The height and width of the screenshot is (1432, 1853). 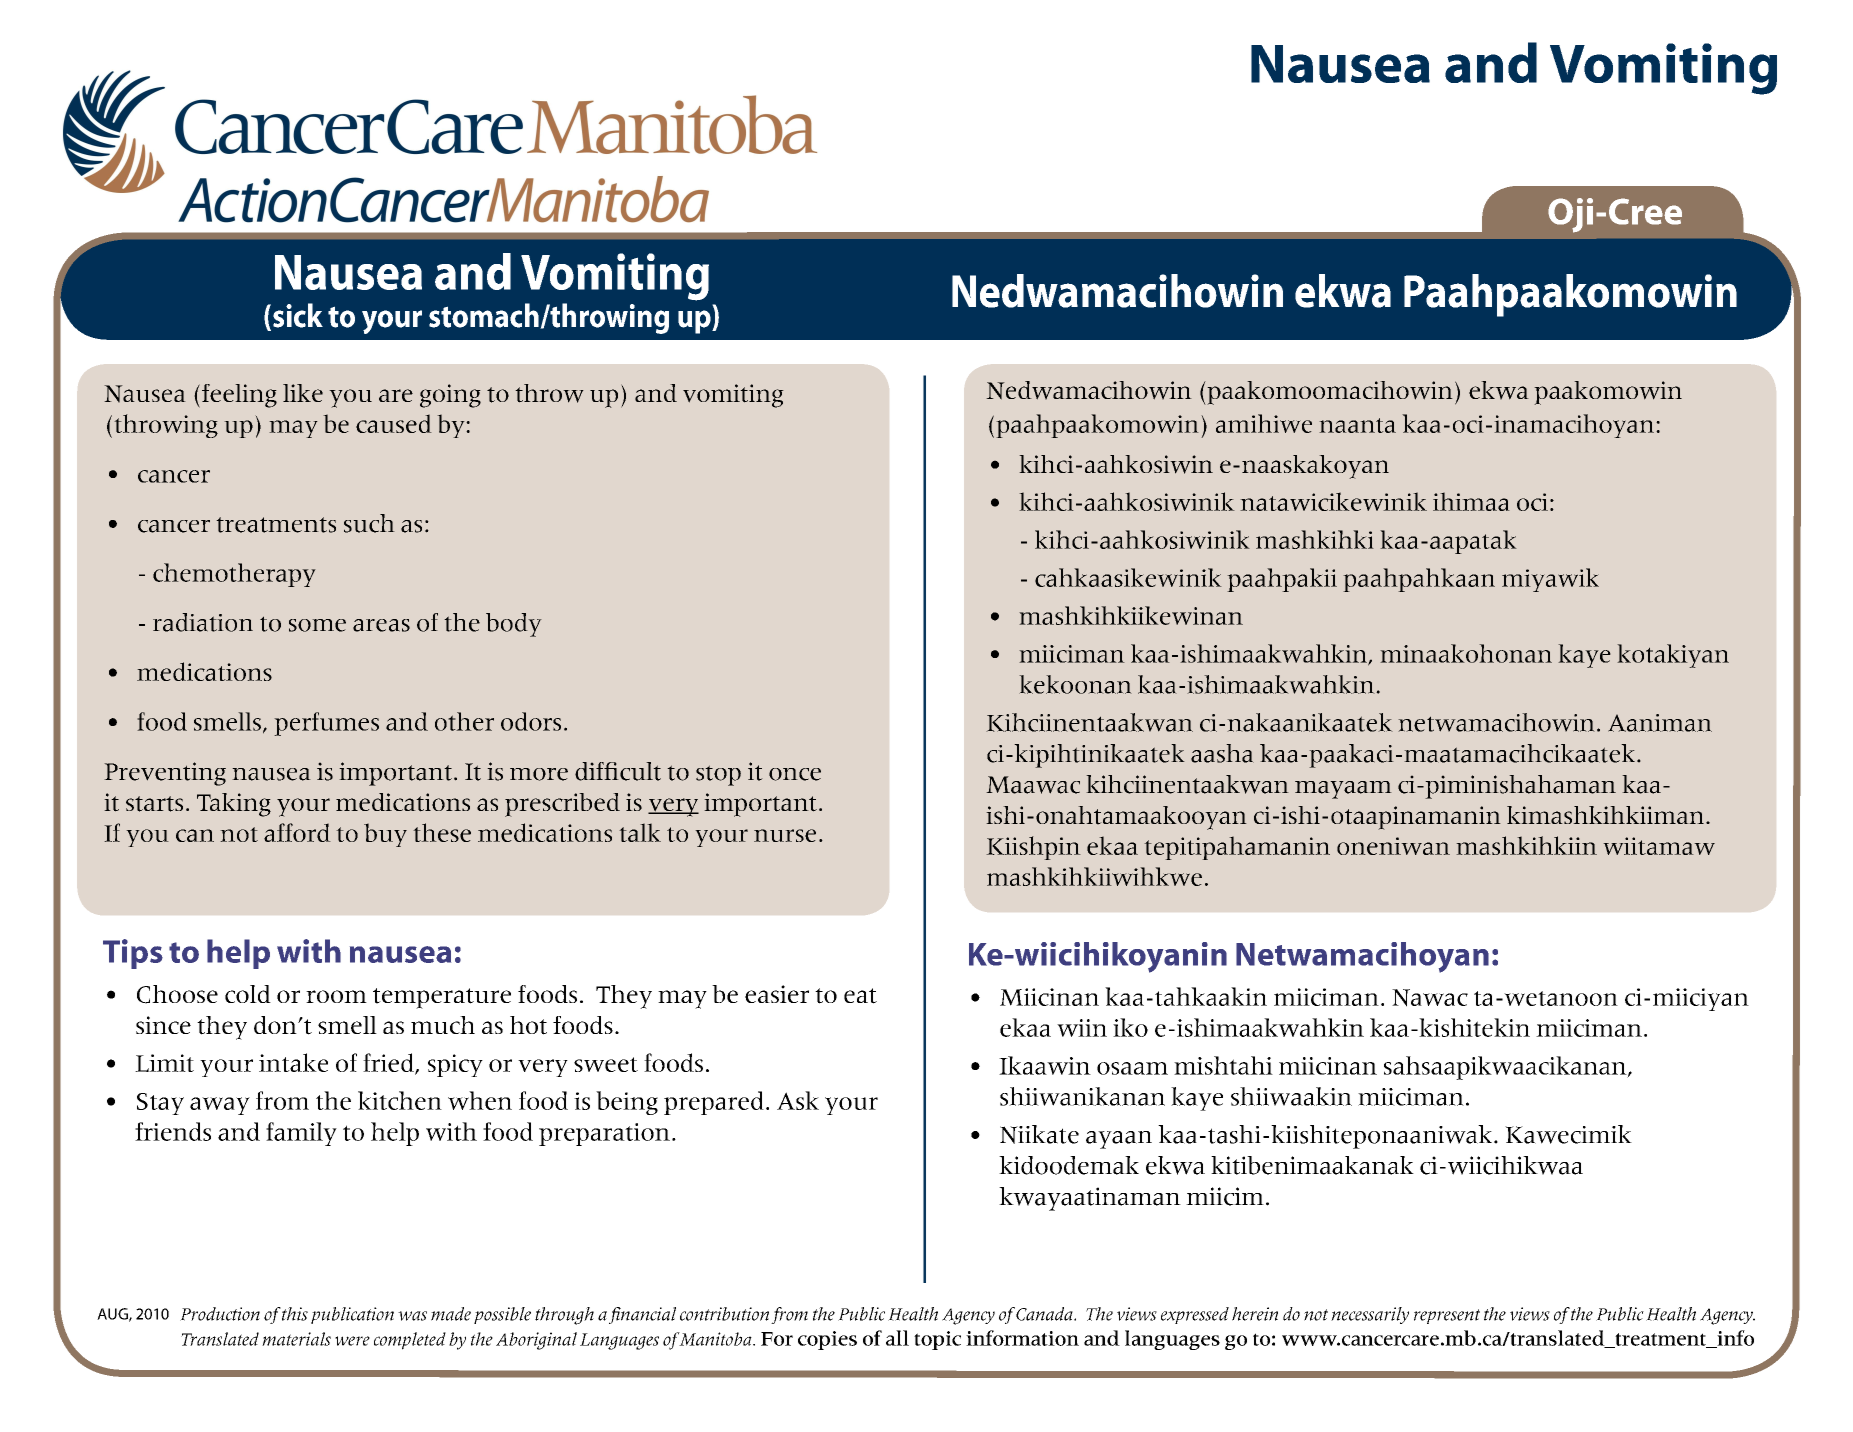 I want to click on once, so click(x=795, y=774).
